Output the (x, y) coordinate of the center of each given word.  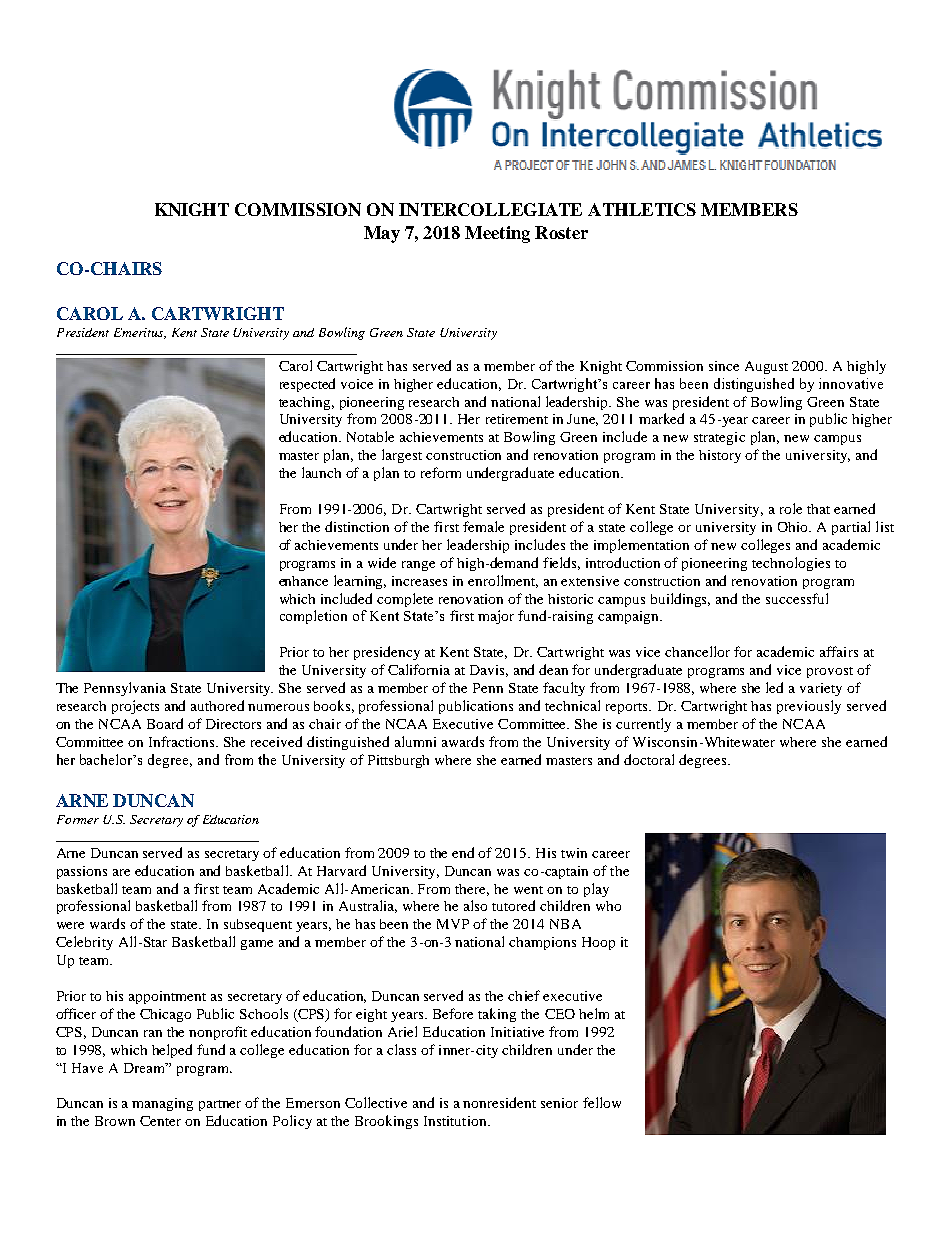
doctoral (649, 759)
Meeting (497, 234)
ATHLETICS (642, 209)
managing (162, 1104)
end (463, 852)
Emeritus (140, 333)
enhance (303, 581)
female (483, 526)
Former (78, 819)
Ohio (794, 527)
